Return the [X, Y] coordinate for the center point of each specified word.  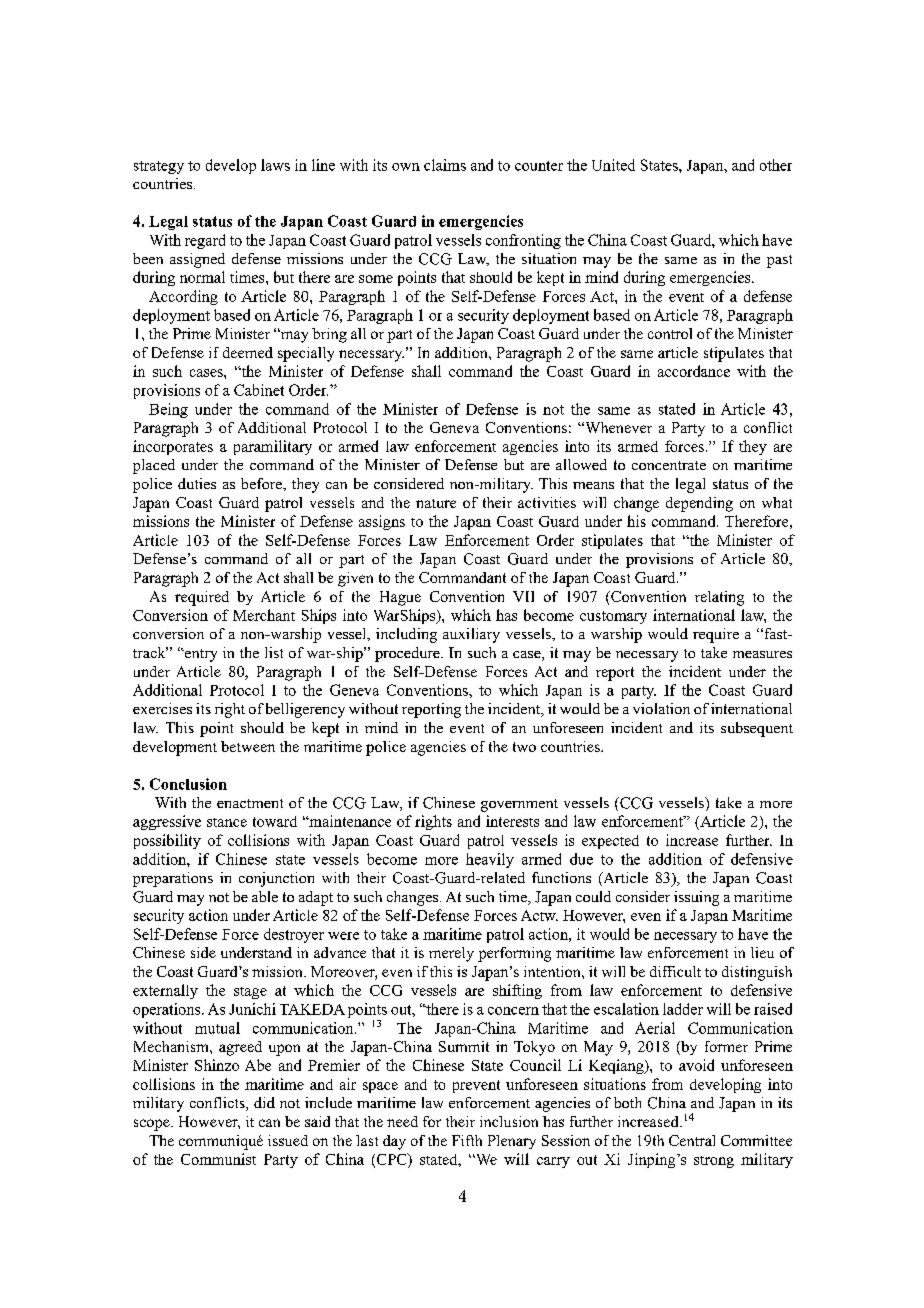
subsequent [757, 729]
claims [445, 165]
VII [523, 596]
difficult [675, 971]
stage [250, 993]
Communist [218, 1159]
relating [719, 598]
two [524, 747]
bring [329, 335]
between [248, 746]
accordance [694, 371]
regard [205, 241]
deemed [248, 352]
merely [451, 954]
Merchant [264, 615]
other [776, 165]
